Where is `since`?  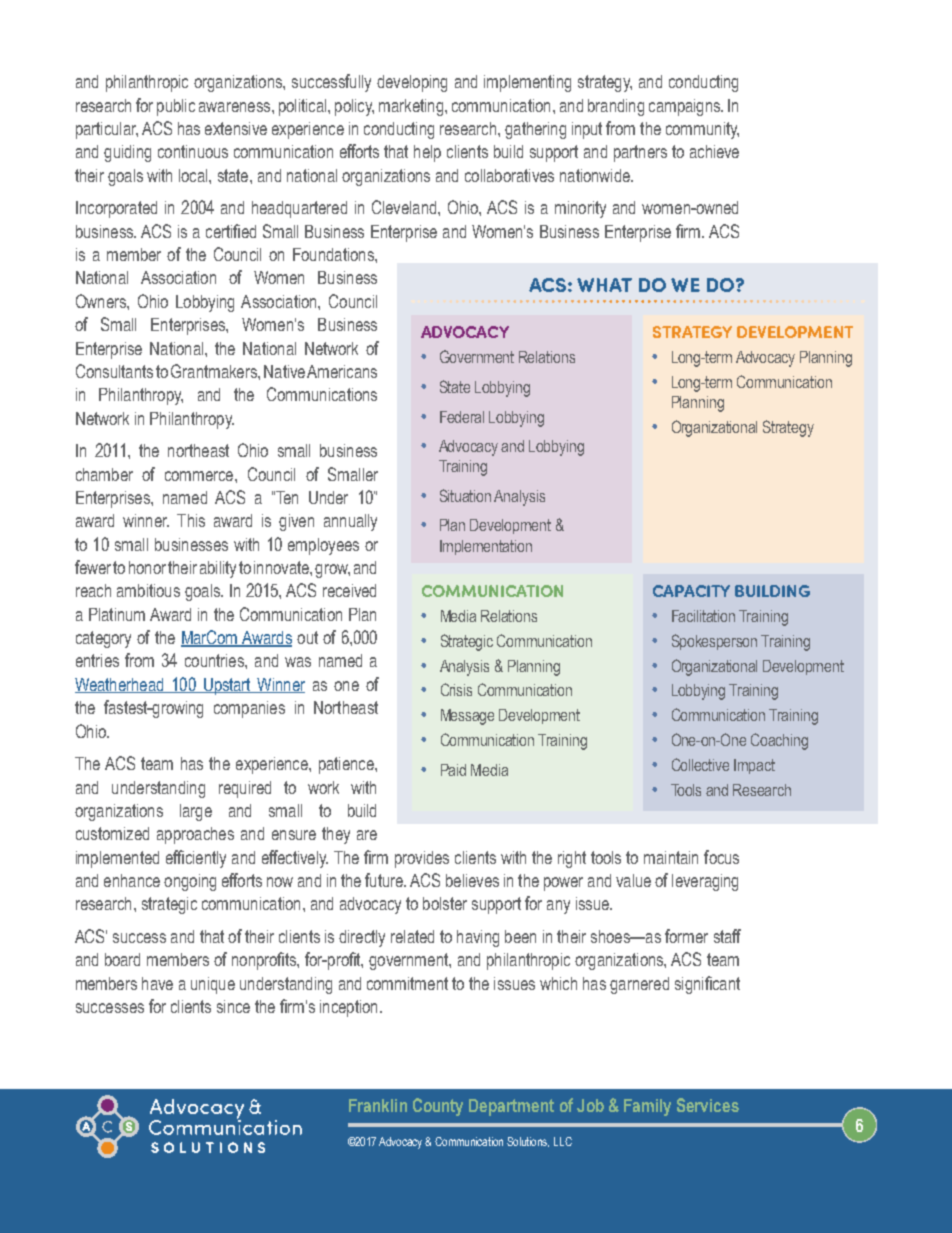
since is located at coordinates (233, 1006).
